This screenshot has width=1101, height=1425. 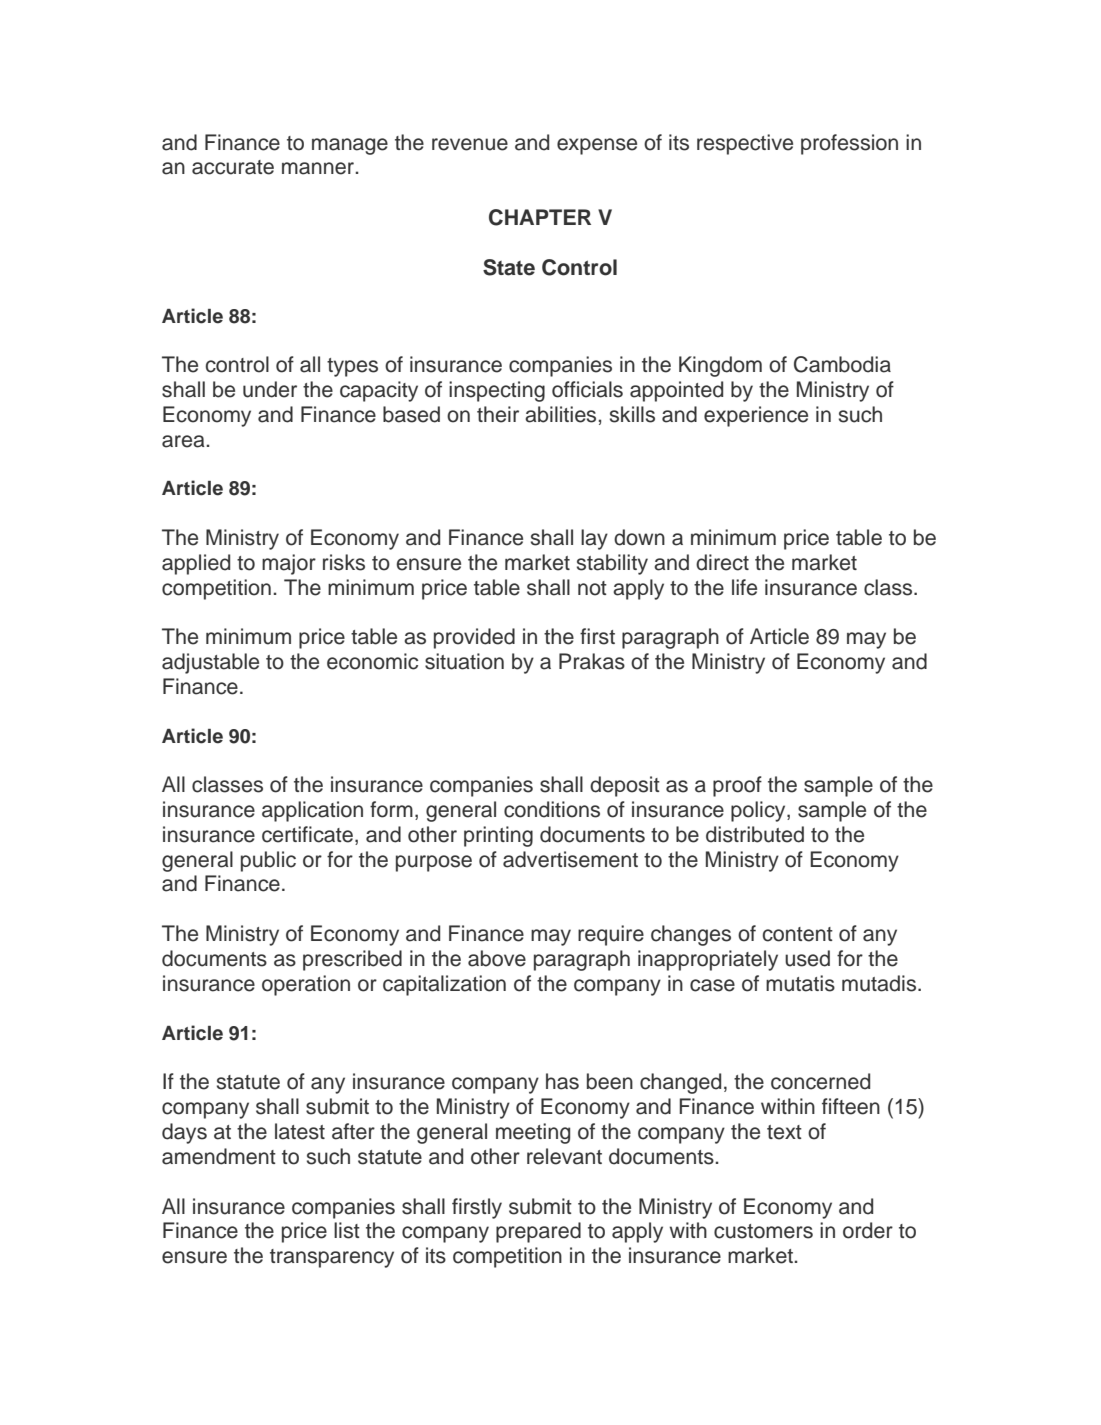 I want to click on used, so click(x=807, y=958).
